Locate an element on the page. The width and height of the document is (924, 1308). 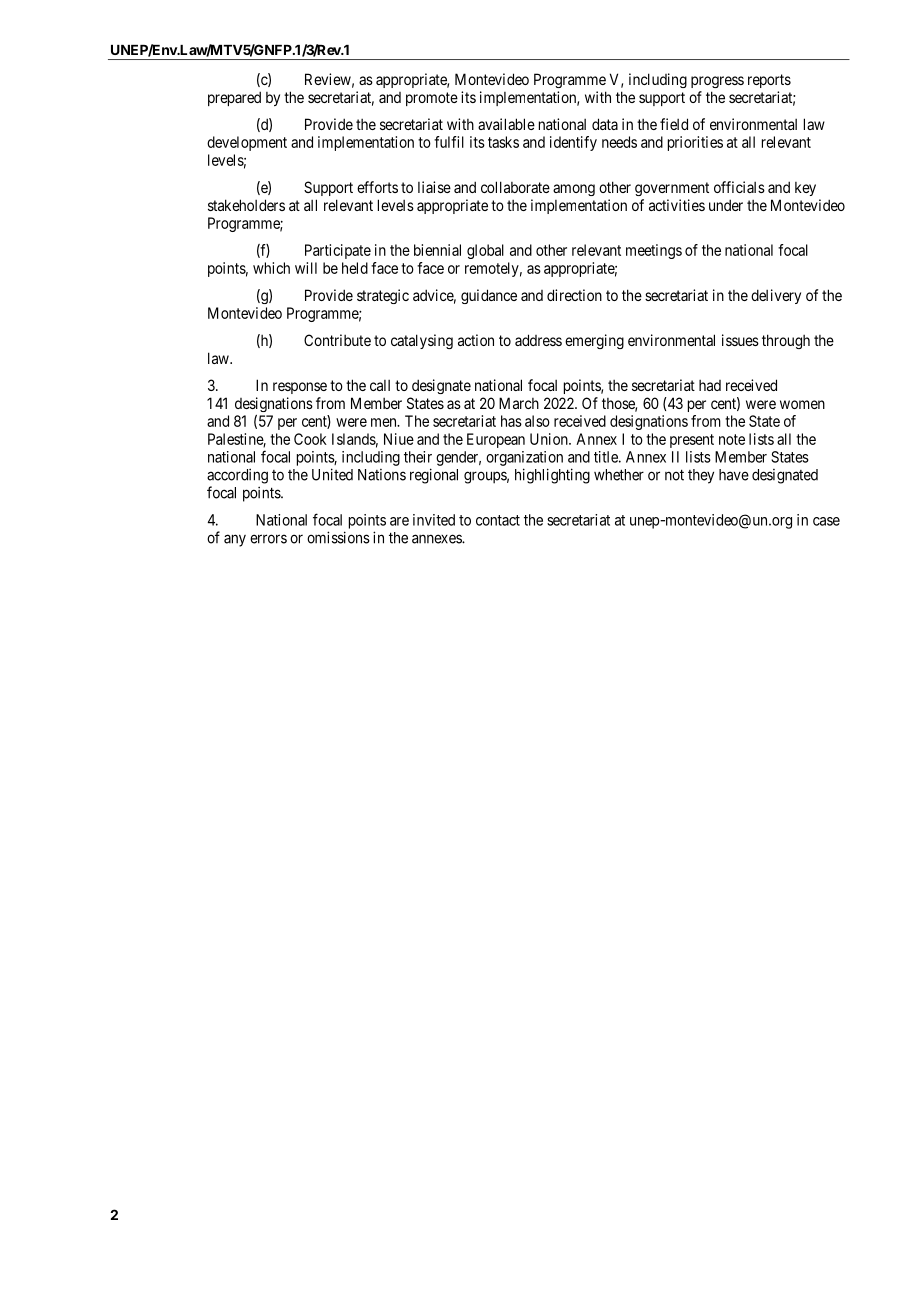
under is located at coordinates (726, 205).
